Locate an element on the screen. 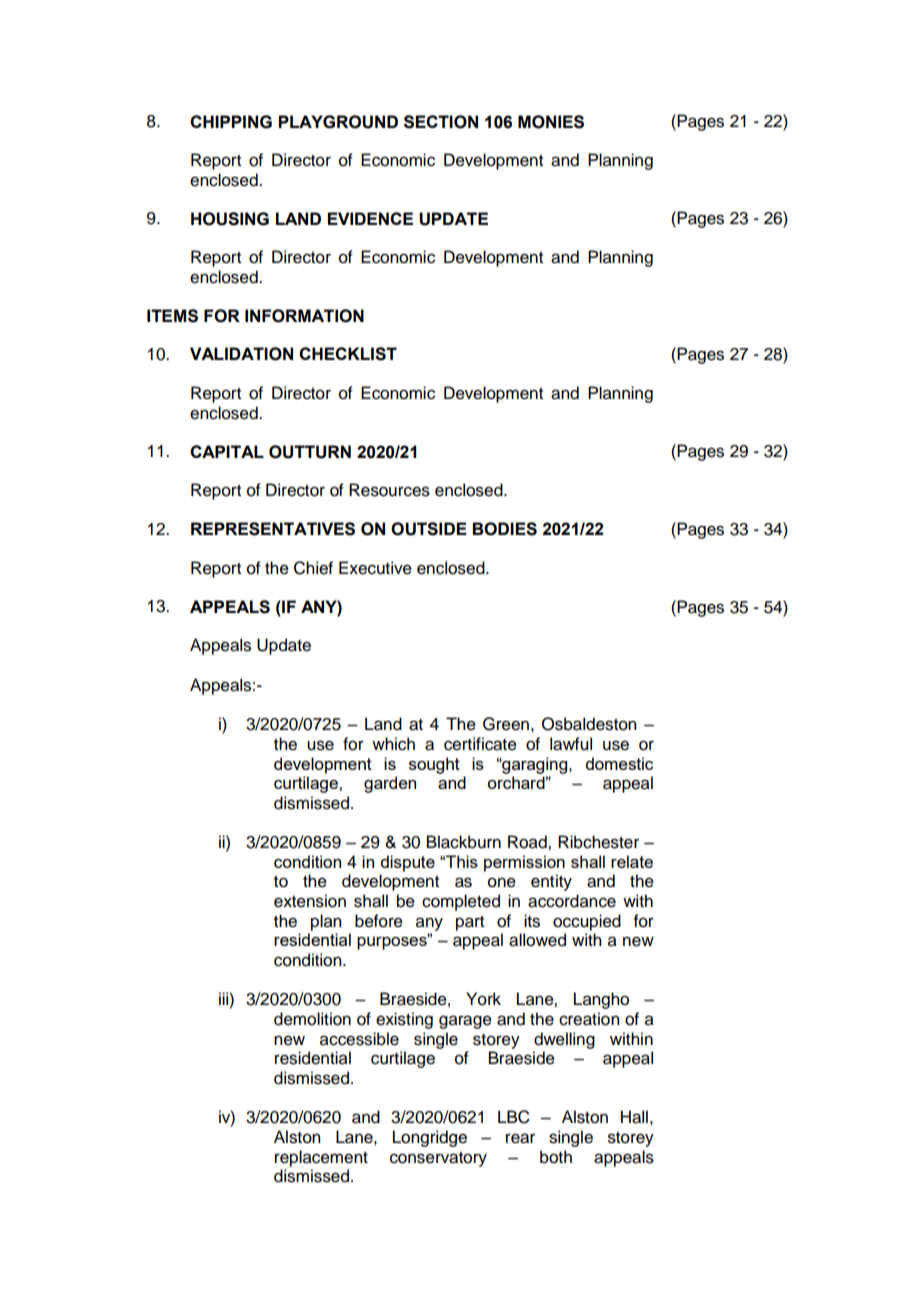 The image size is (924, 1308). CHIPPING is located at coordinates (231, 122).
